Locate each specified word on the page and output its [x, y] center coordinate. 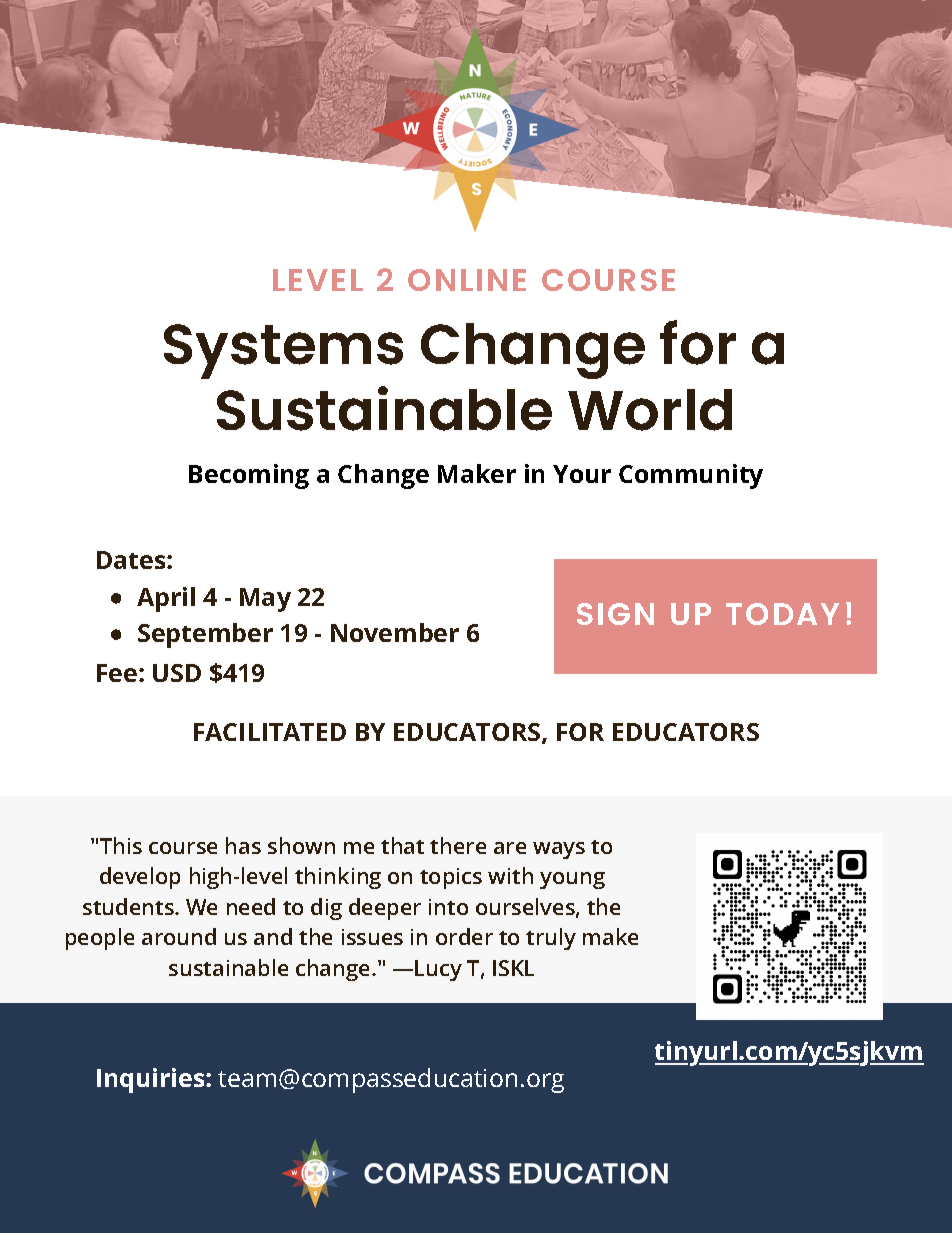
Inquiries [152, 1080]
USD [177, 673]
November [395, 632]
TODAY [782, 614]
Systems [283, 351]
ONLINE [467, 280]
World [650, 410]
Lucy [438, 970]
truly [551, 939]
